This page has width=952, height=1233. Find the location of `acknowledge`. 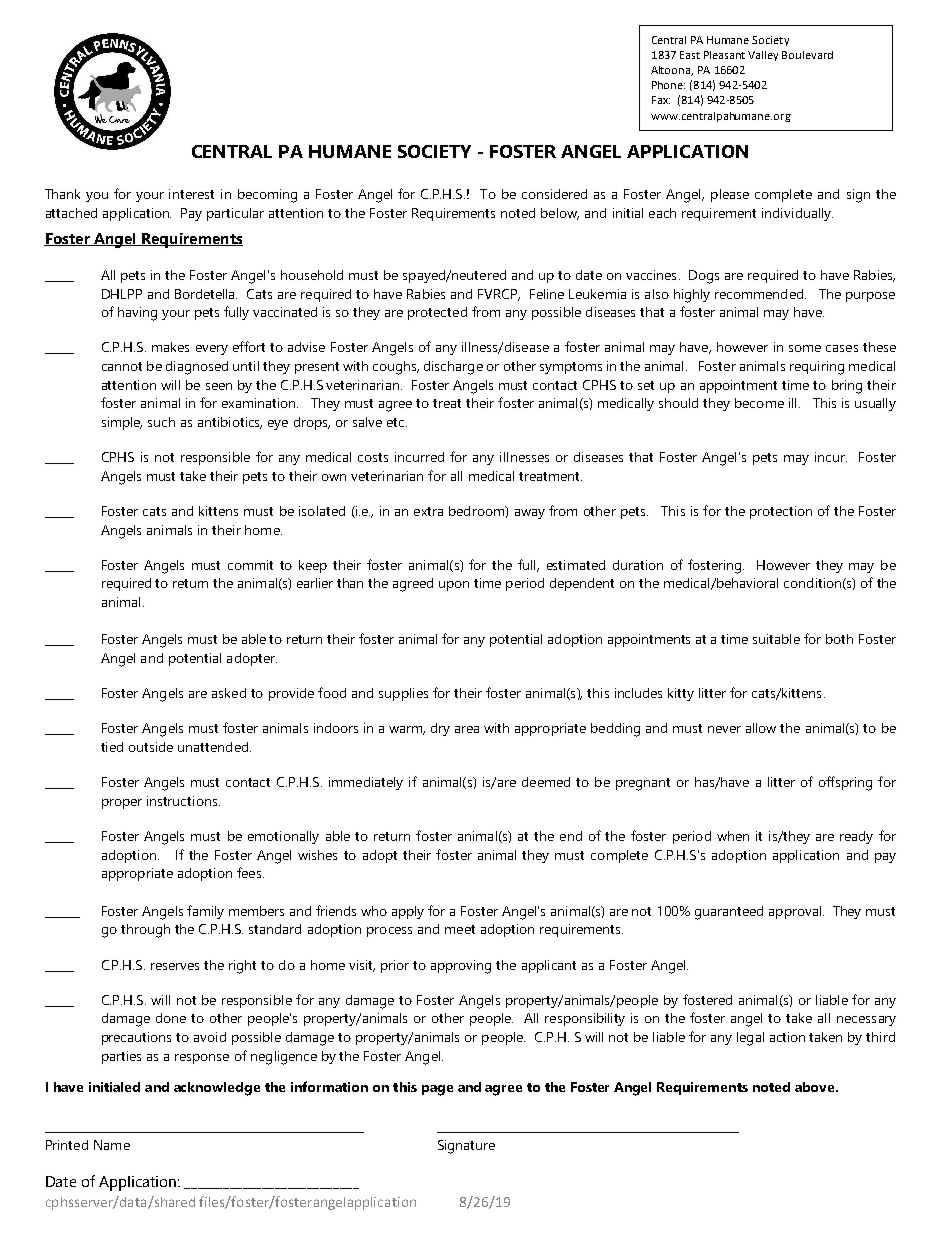

acknowledge is located at coordinates (217, 1089).
